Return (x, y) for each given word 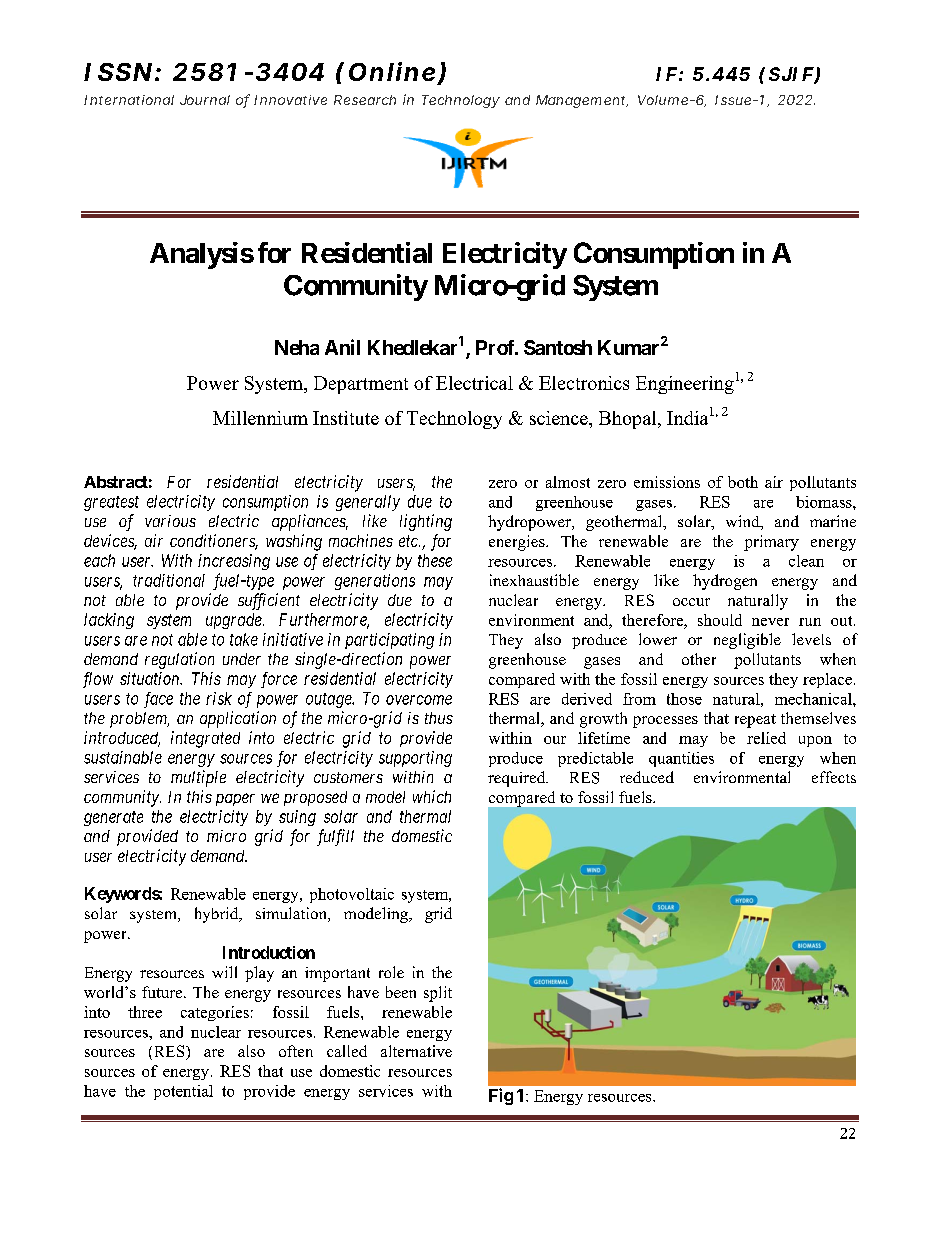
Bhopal (629, 420)
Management (582, 101)
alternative (416, 1051)
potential (183, 1092)
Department (361, 385)
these (435, 560)
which (432, 796)
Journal (205, 100)
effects (834, 777)
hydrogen (725, 582)
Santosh (558, 347)
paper (235, 799)
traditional (169, 580)
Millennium (260, 418)
